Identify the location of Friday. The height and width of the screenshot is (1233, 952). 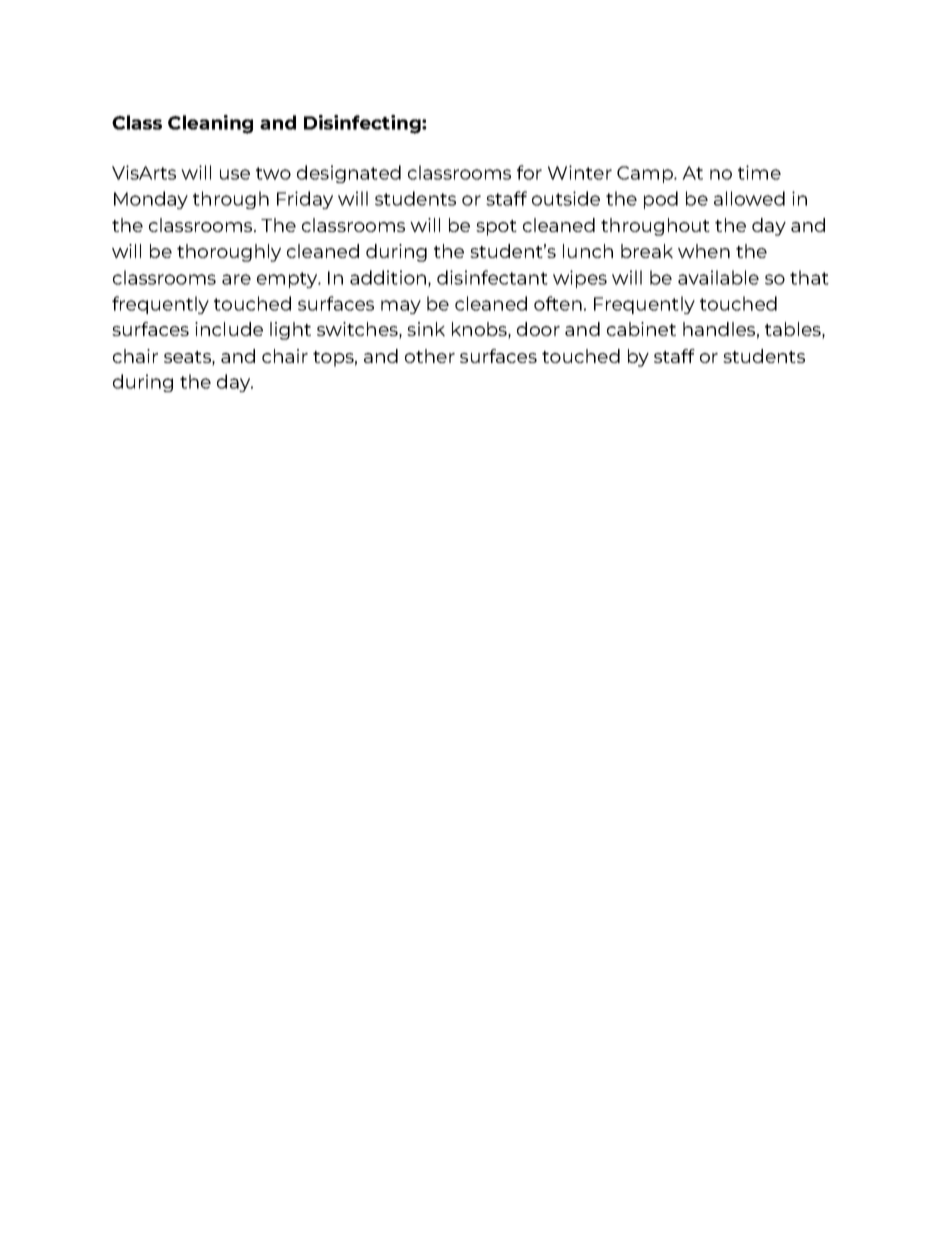
(305, 200).
